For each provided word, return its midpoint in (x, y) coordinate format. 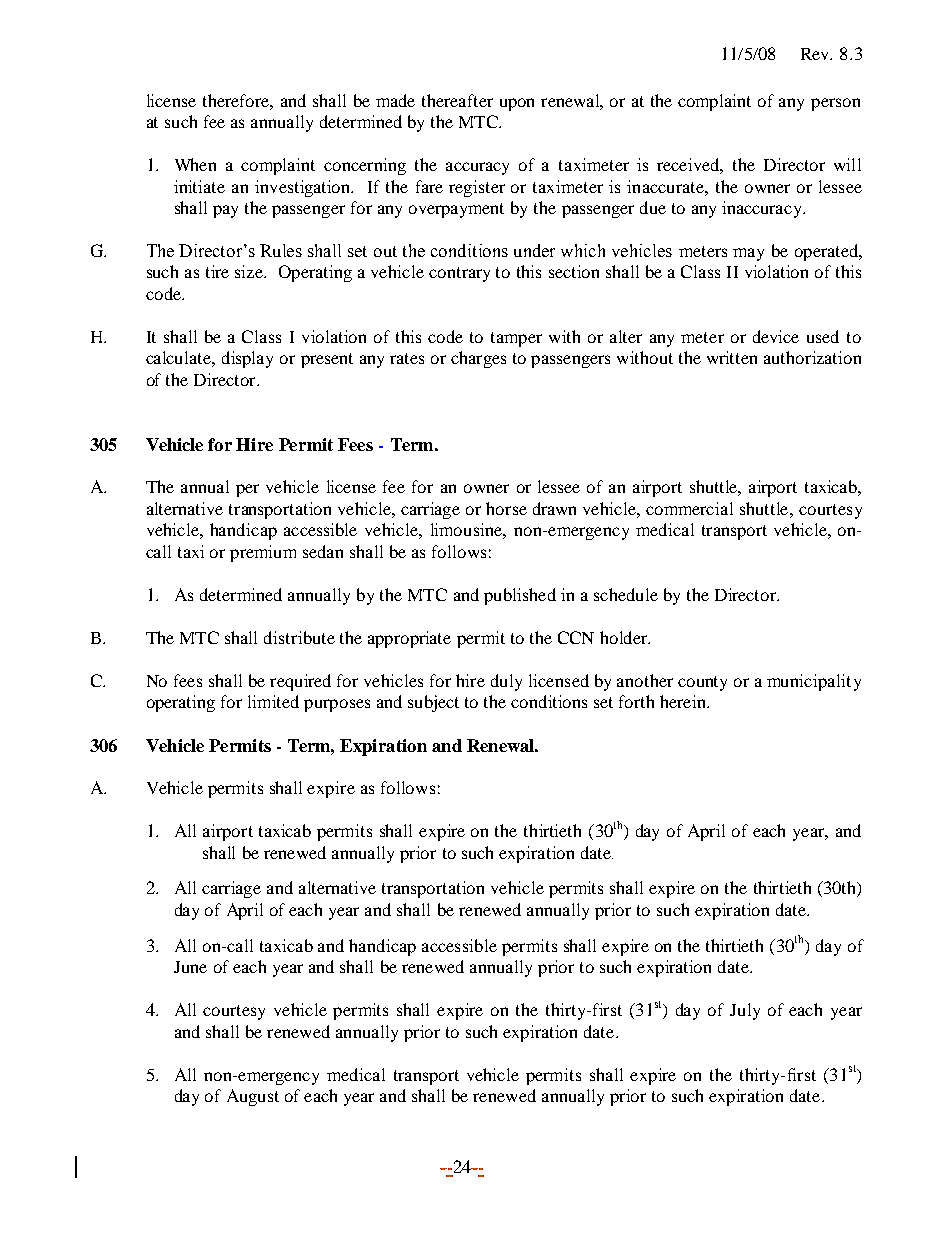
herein (684, 701)
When (195, 164)
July (745, 1011)
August (253, 1097)
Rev (816, 54)
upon (517, 104)
